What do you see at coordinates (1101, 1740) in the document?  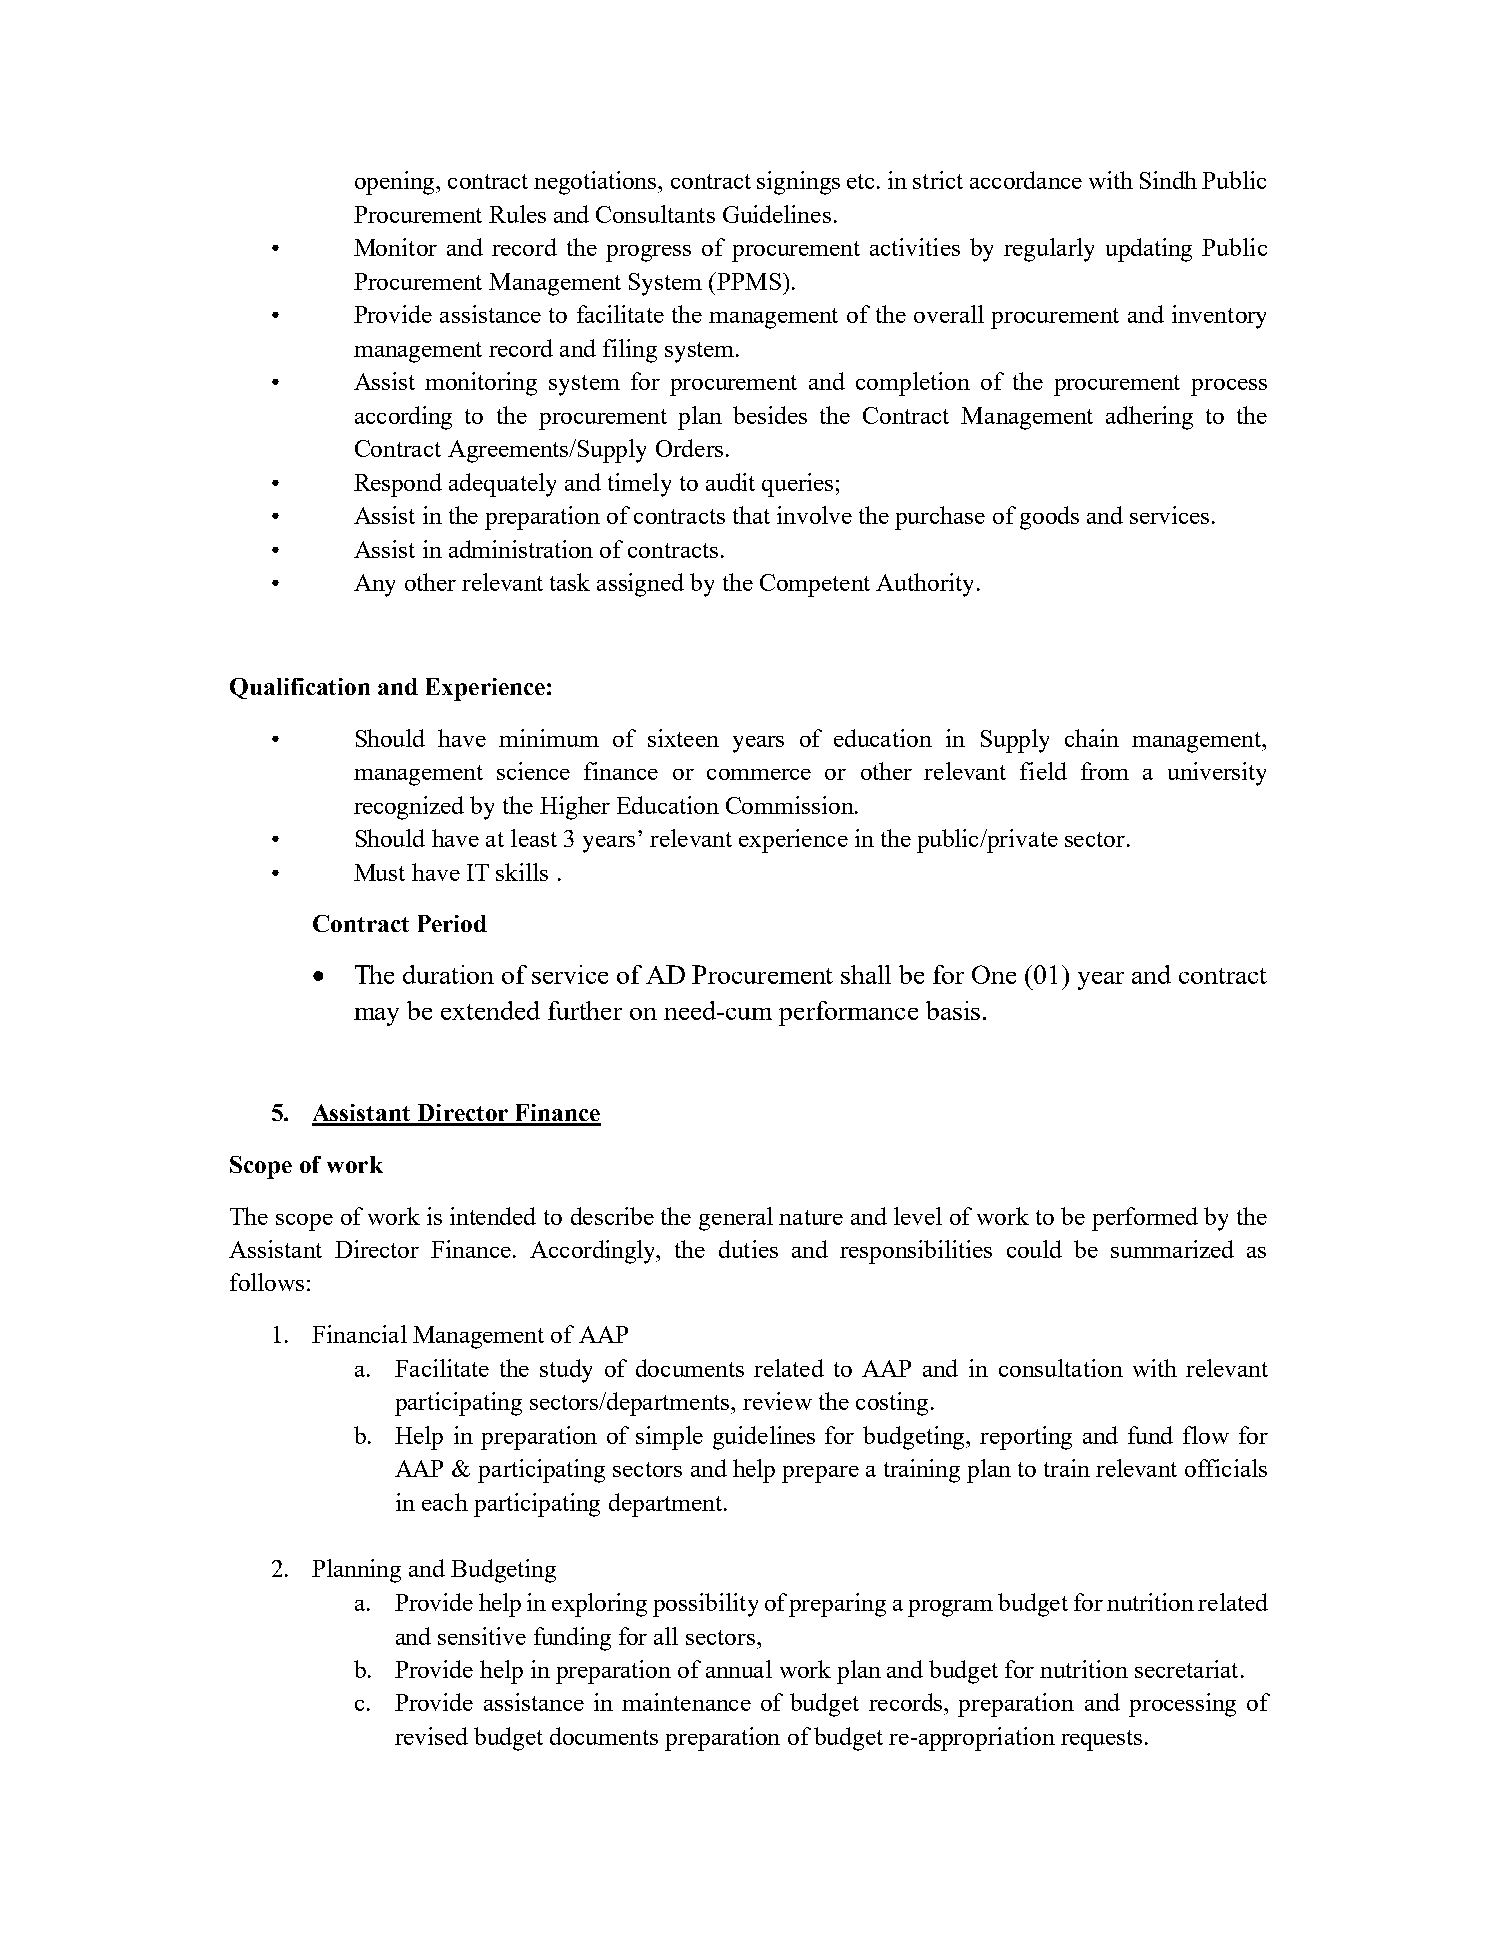 I see `requests` at bounding box center [1101, 1740].
